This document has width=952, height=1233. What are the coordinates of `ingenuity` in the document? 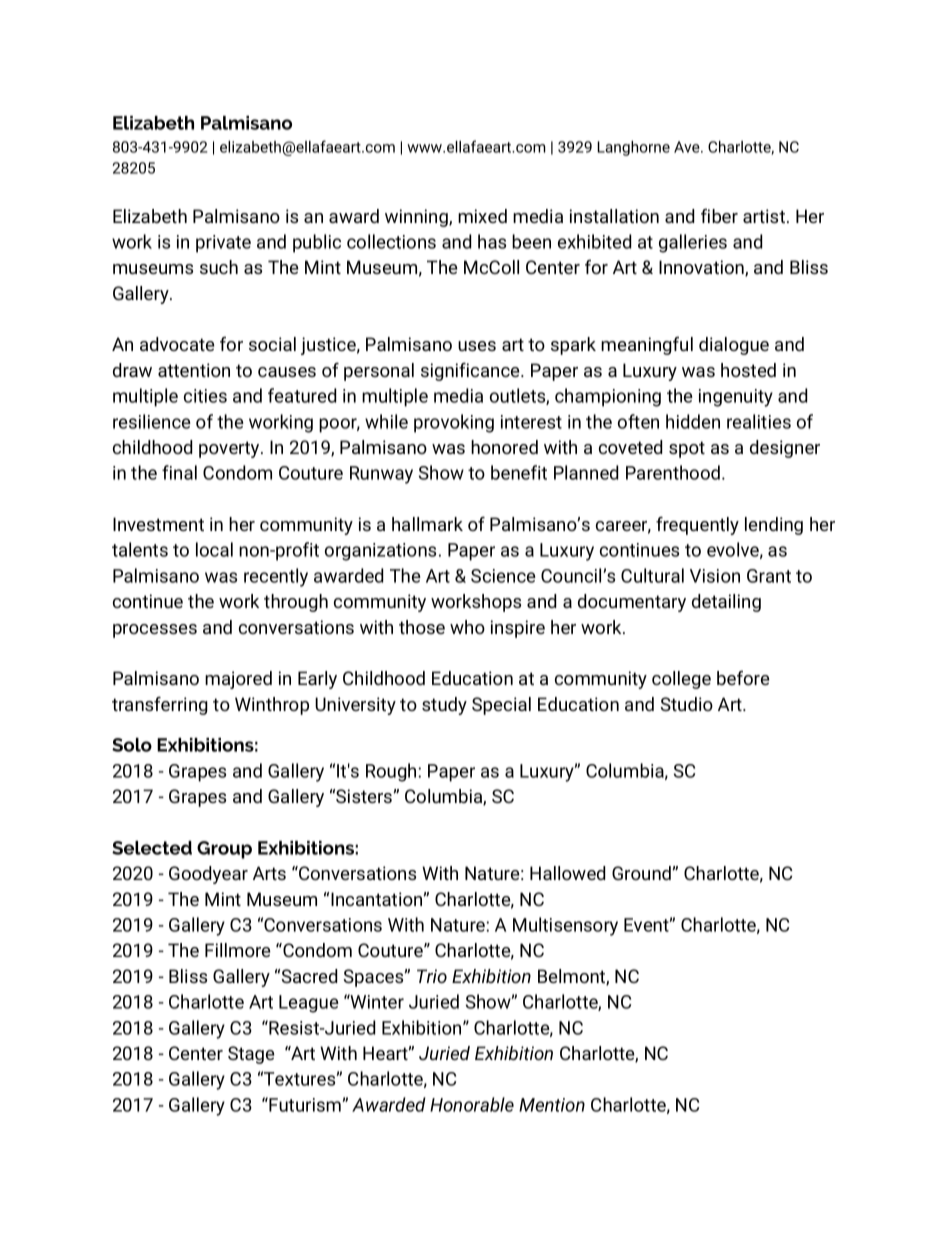 It's located at (736, 398).
